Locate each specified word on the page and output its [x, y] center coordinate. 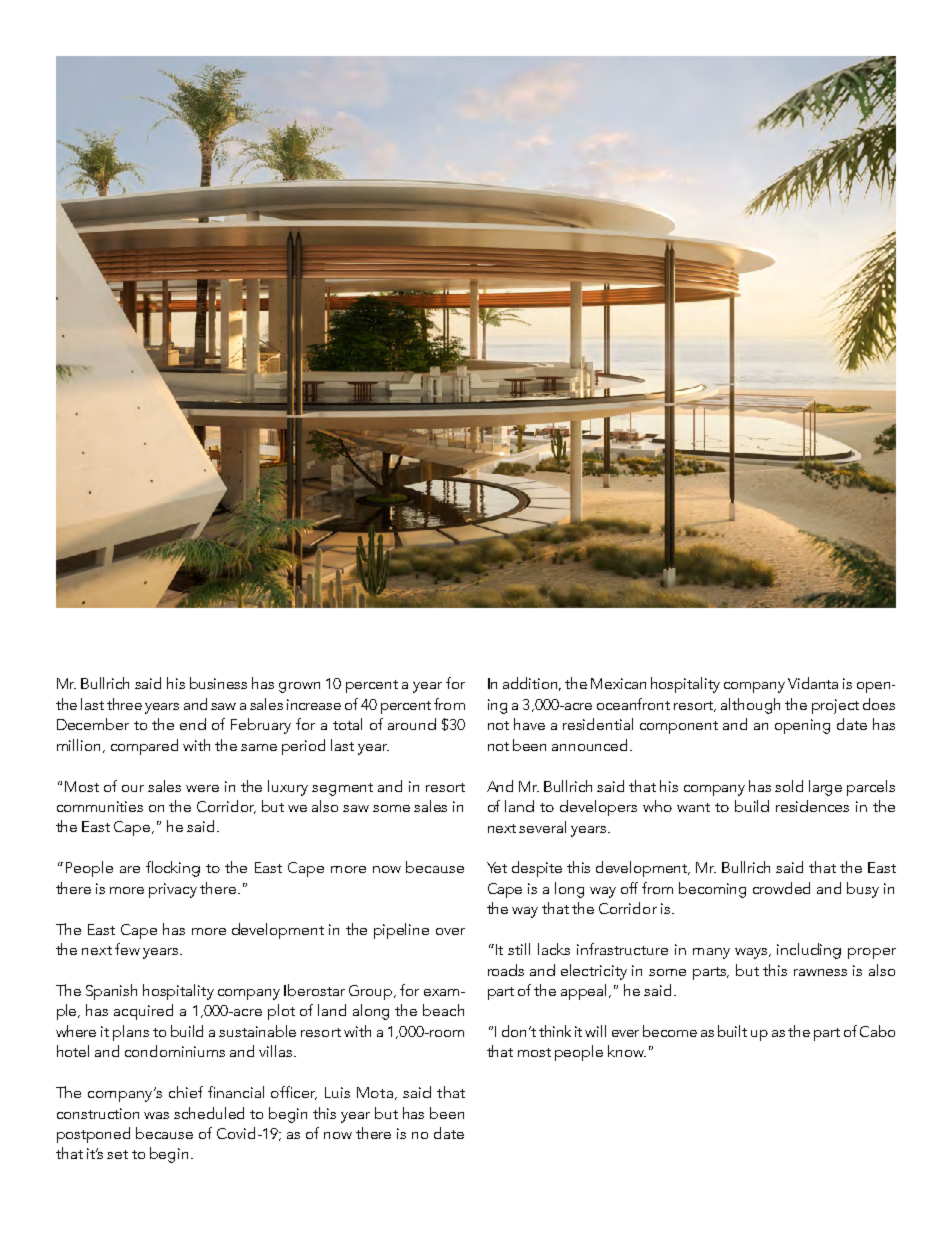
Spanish [111, 992]
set [117, 1154]
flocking [173, 869]
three [124, 704]
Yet [497, 867]
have [529, 724]
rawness [820, 972]
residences [812, 806]
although [750, 706]
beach [443, 1010]
